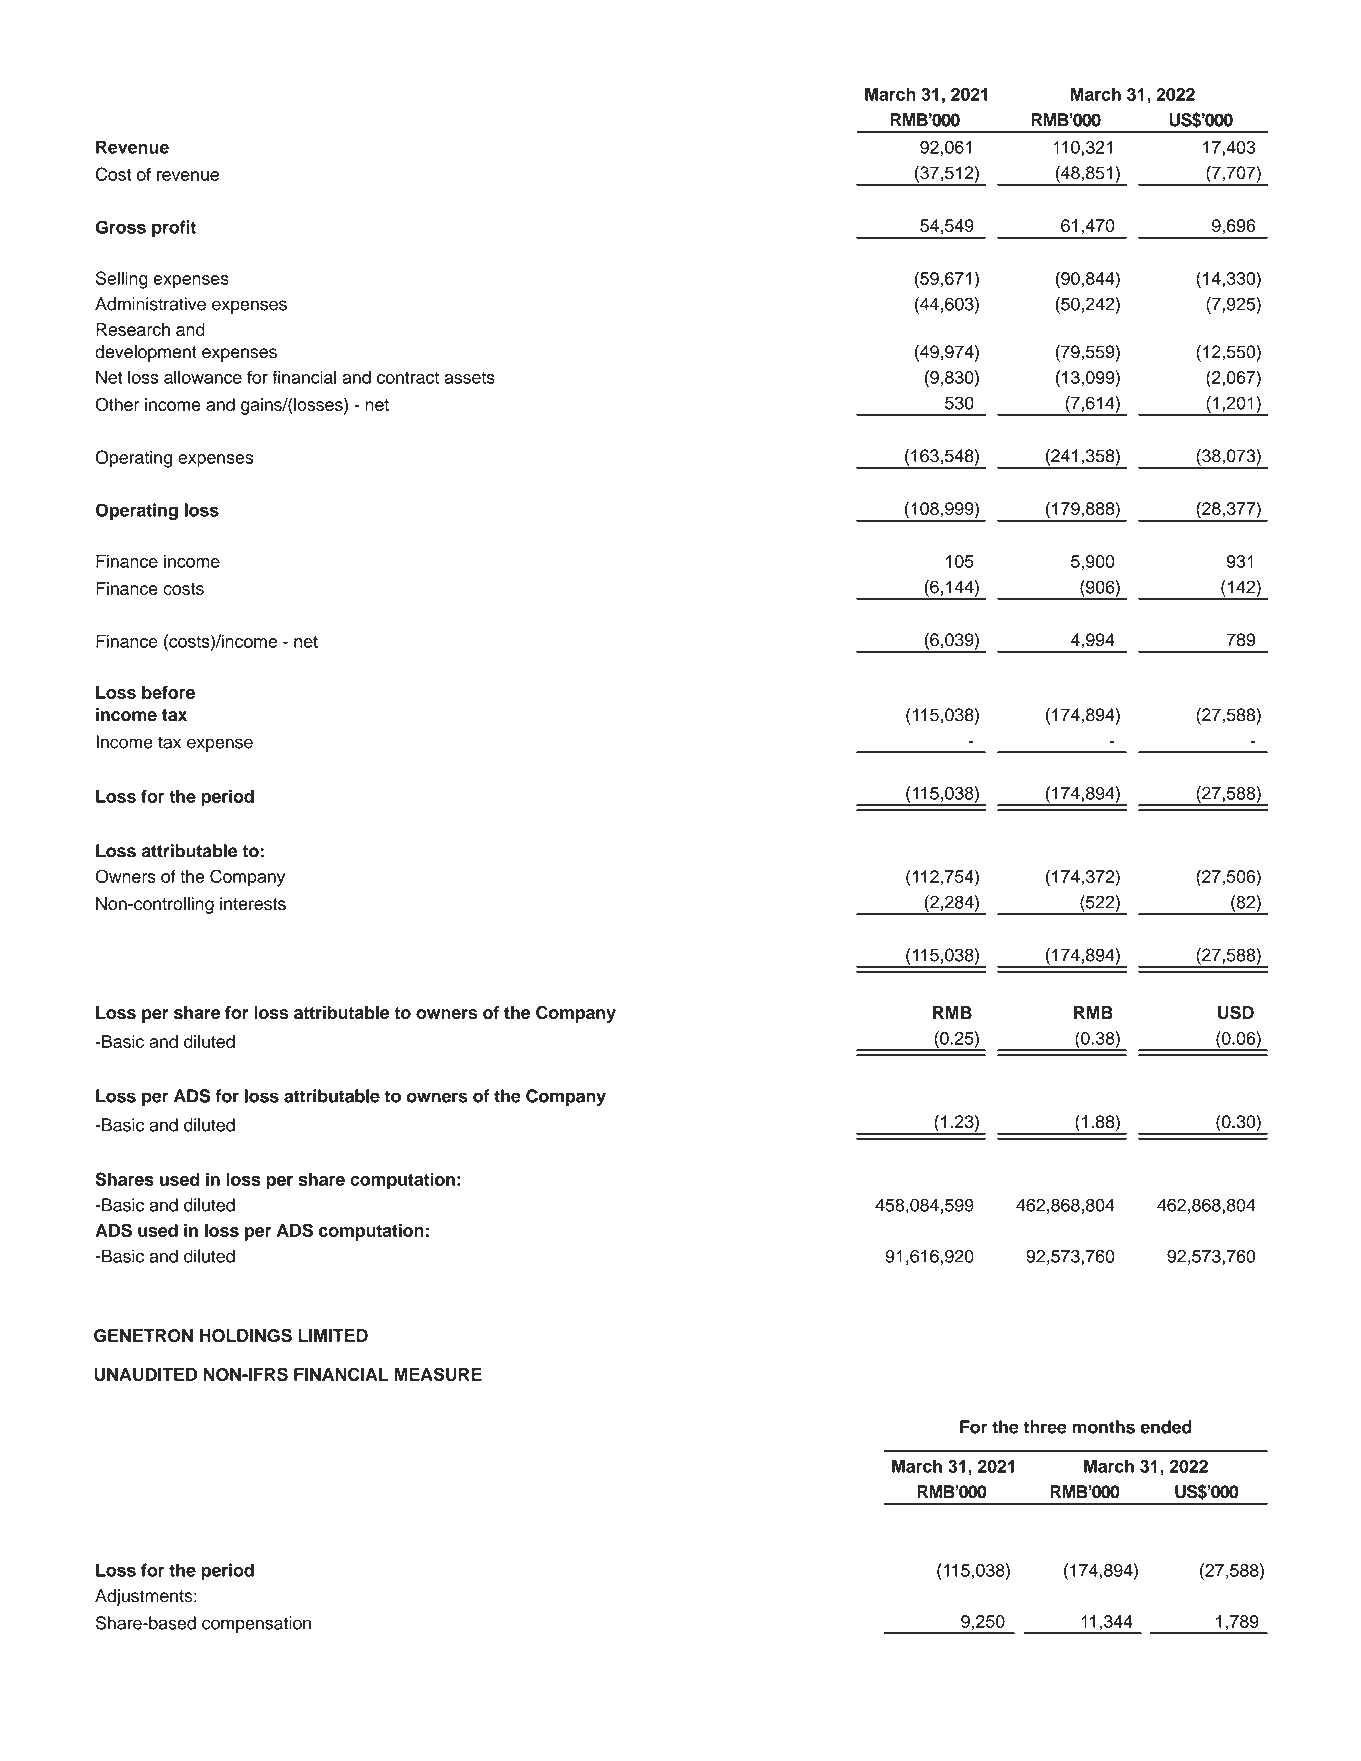  What do you see at coordinates (256, 1624) in the screenshot?
I see `compensation` at bounding box center [256, 1624].
